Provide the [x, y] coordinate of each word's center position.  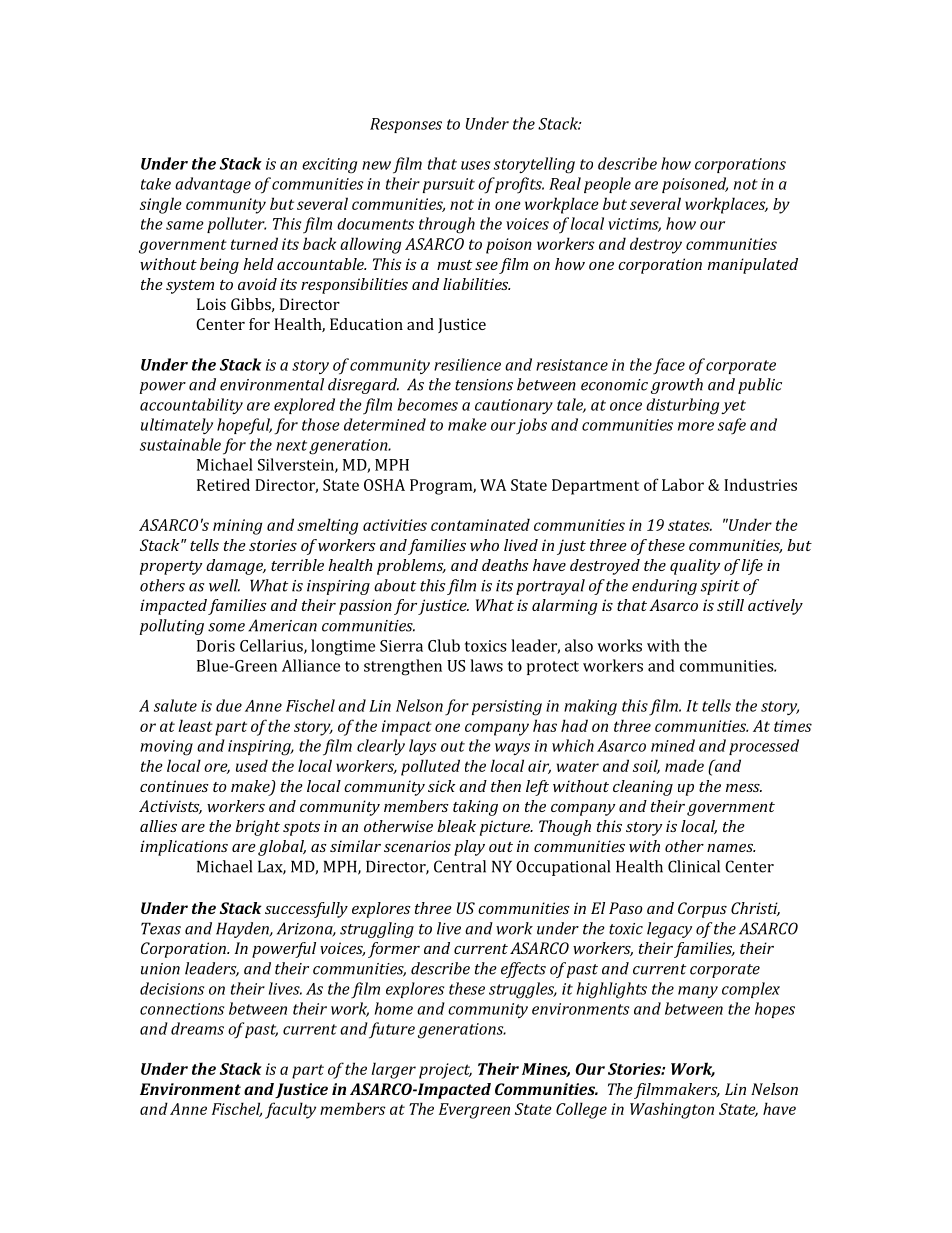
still [730, 605]
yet [733, 407]
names [731, 848]
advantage [213, 185]
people [607, 185]
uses [475, 165]
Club [444, 645]
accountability [191, 406]
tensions [484, 385]
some [226, 627]
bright [257, 828]
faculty [290, 1110]
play [469, 848]
